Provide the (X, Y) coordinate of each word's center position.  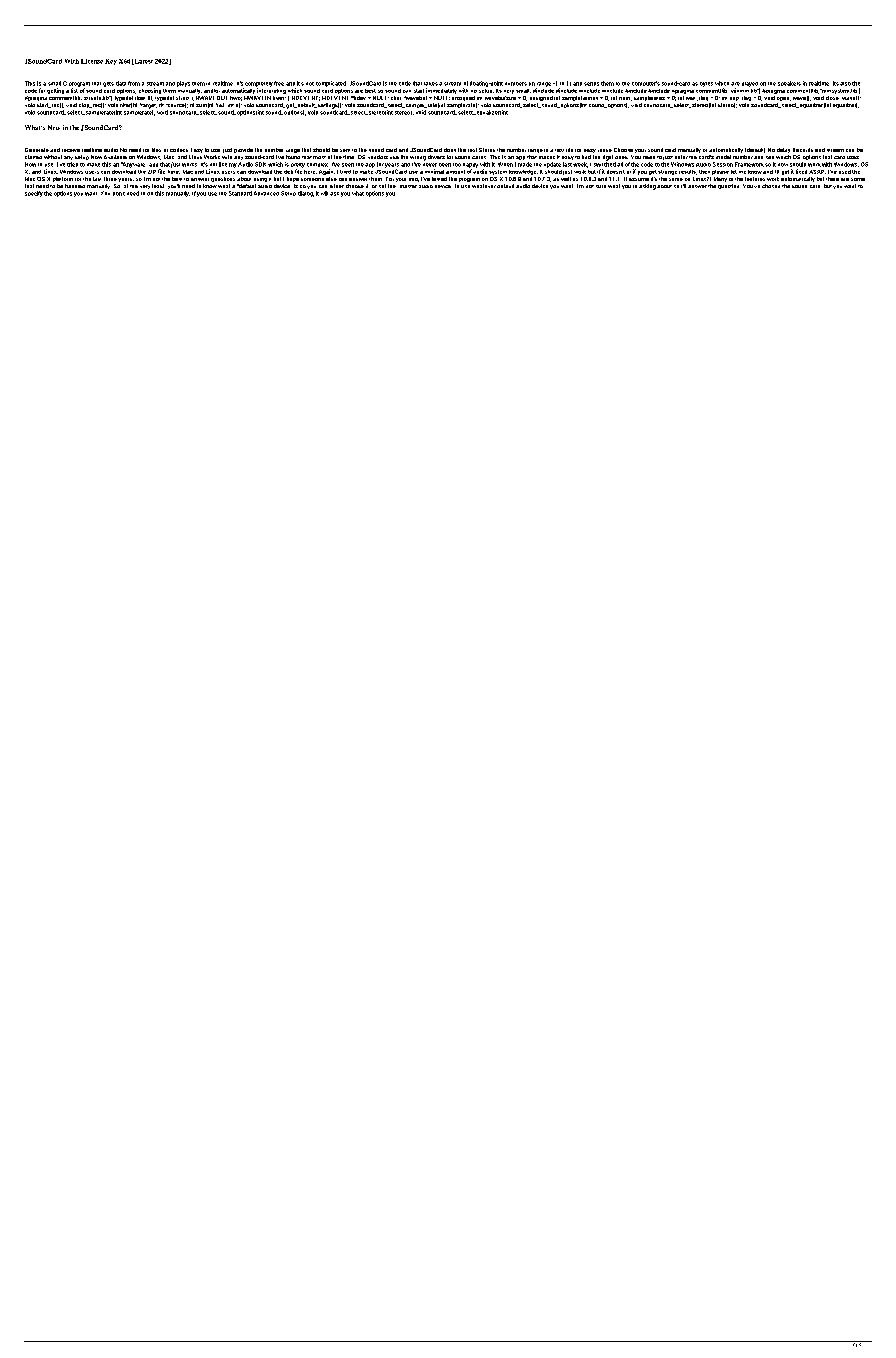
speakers (789, 83)
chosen (771, 186)
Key (111, 62)
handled (75, 186)
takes (431, 84)
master (408, 186)
